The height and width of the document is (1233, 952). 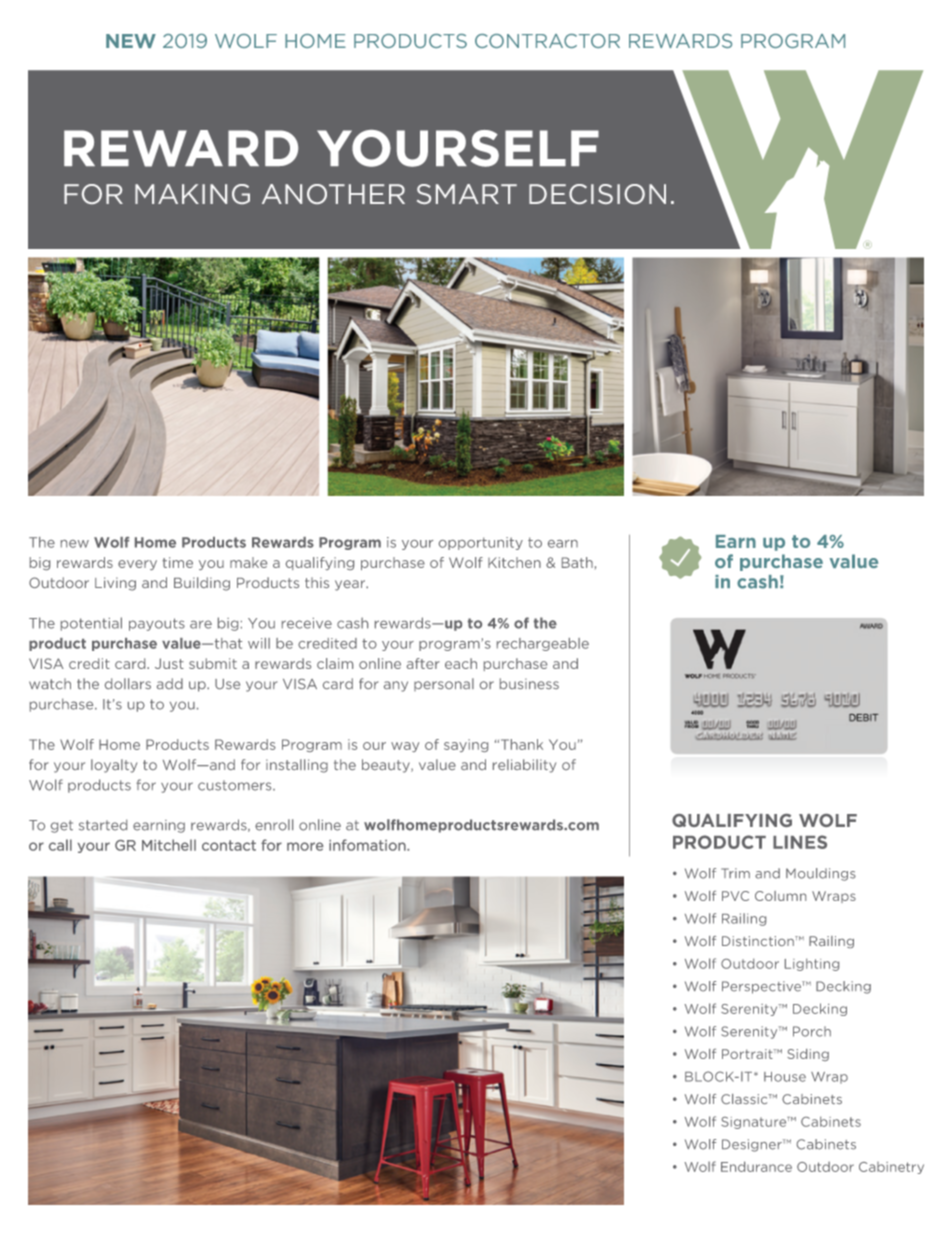 I want to click on Bath, so click(x=578, y=563).
